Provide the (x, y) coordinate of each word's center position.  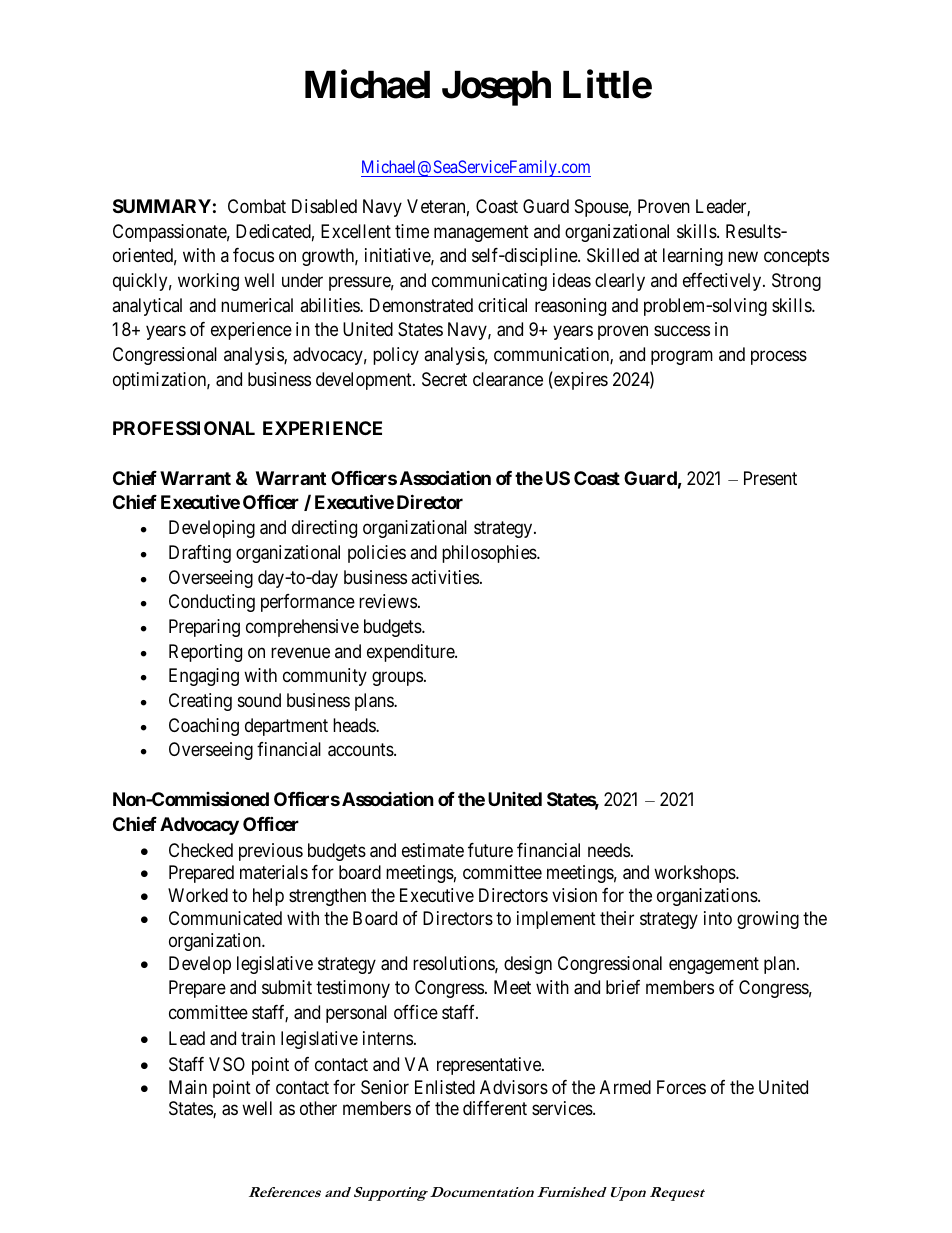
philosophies (490, 554)
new (743, 257)
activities (445, 577)
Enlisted (445, 1087)
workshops (695, 874)
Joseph (496, 88)
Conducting (212, 603)
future (490, 850)
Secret (444, 379)
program (682, 357)
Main (188, 1087)
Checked (201, 850)
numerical (257, 305)
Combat (257, 206)
